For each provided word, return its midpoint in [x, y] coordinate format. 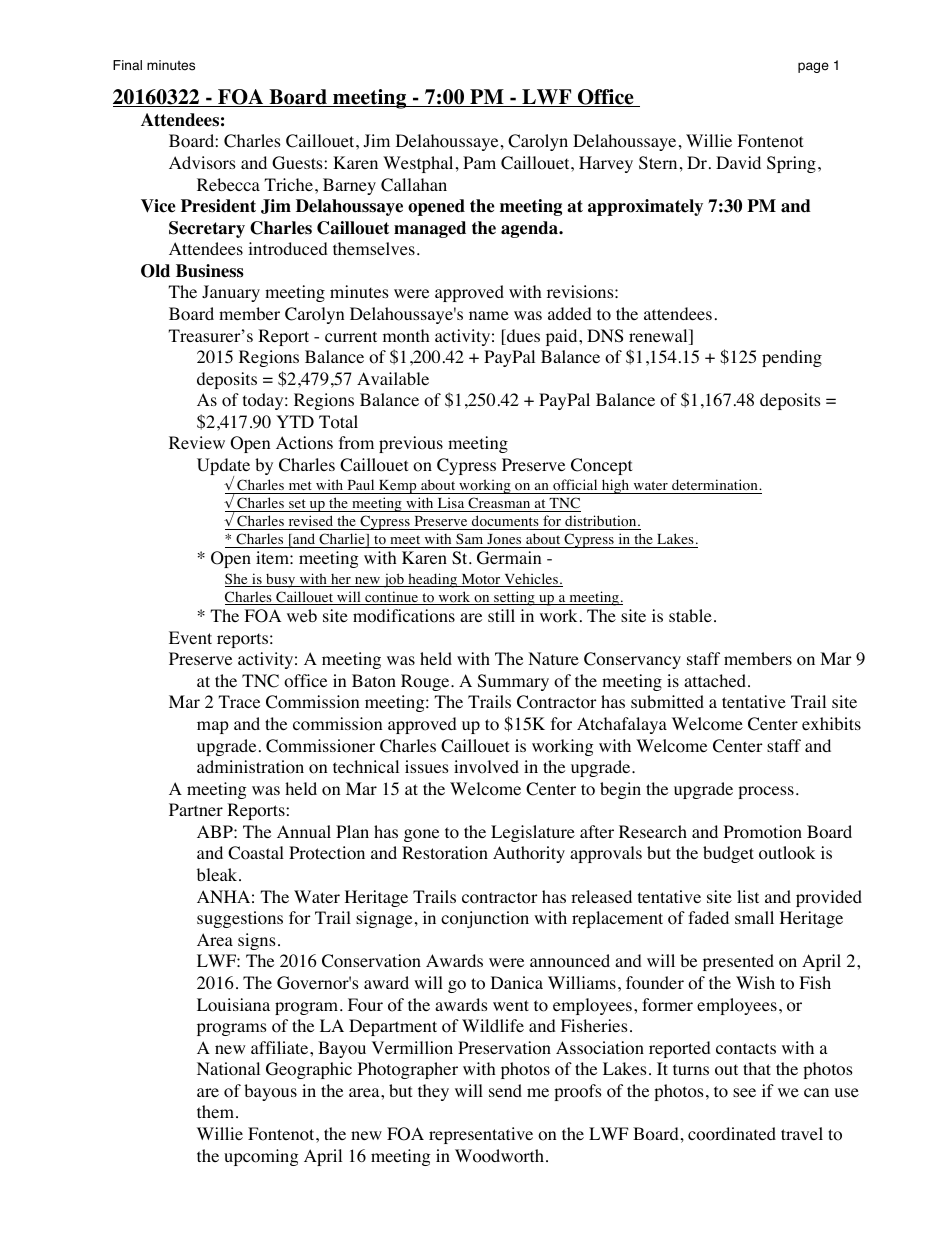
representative [481, 1135]
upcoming [261, 1157]
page [813, 67]
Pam [479, 162]
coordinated [732, 1134]
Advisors [202, 163]
